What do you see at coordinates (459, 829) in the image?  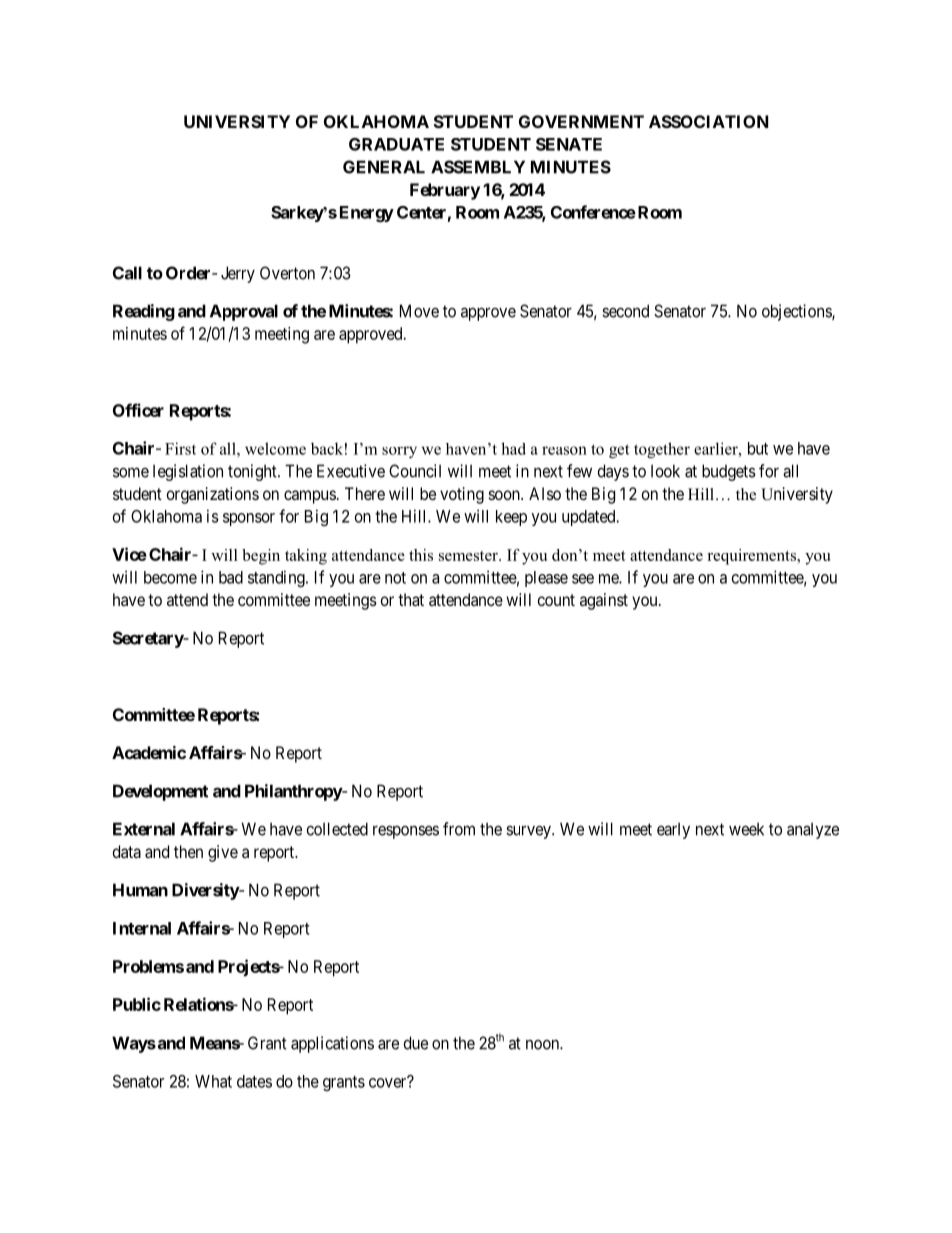 I see `from` at bounding box center [459, 829].
